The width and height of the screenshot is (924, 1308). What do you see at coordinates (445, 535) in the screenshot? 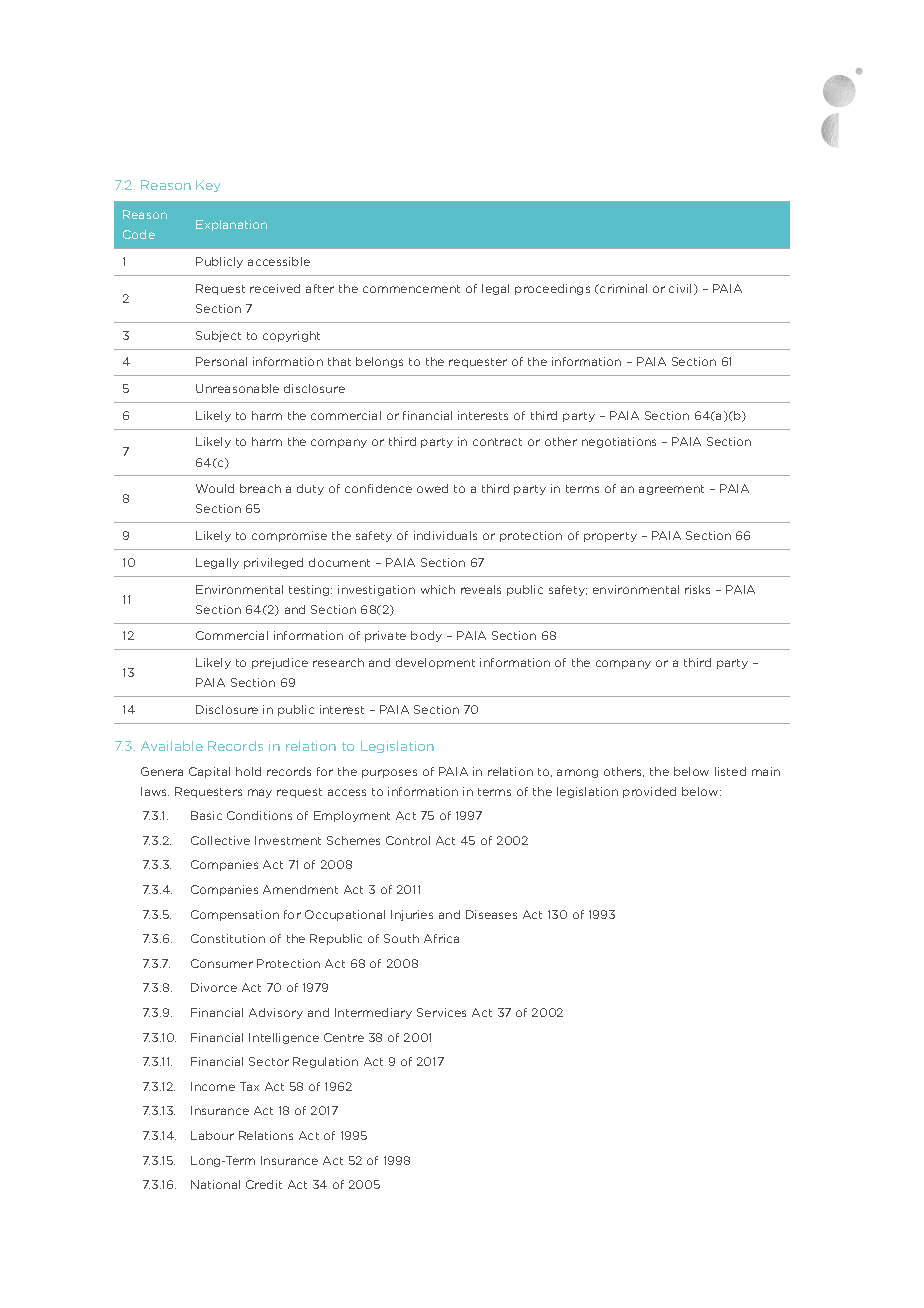
I see `individuals` at bounding box center [445, 535].
